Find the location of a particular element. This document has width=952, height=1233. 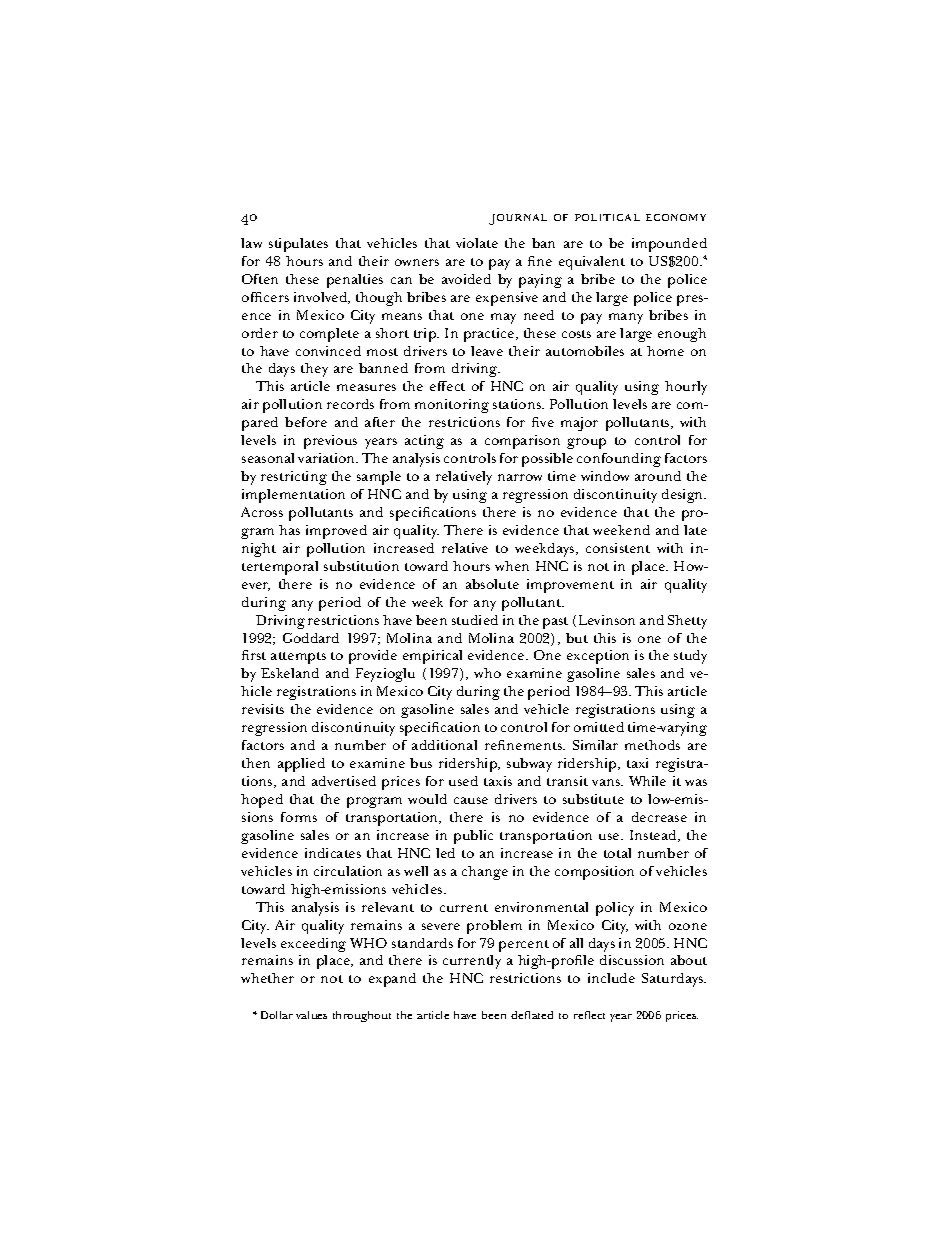

indicates is located at coordinates (333, 853).
